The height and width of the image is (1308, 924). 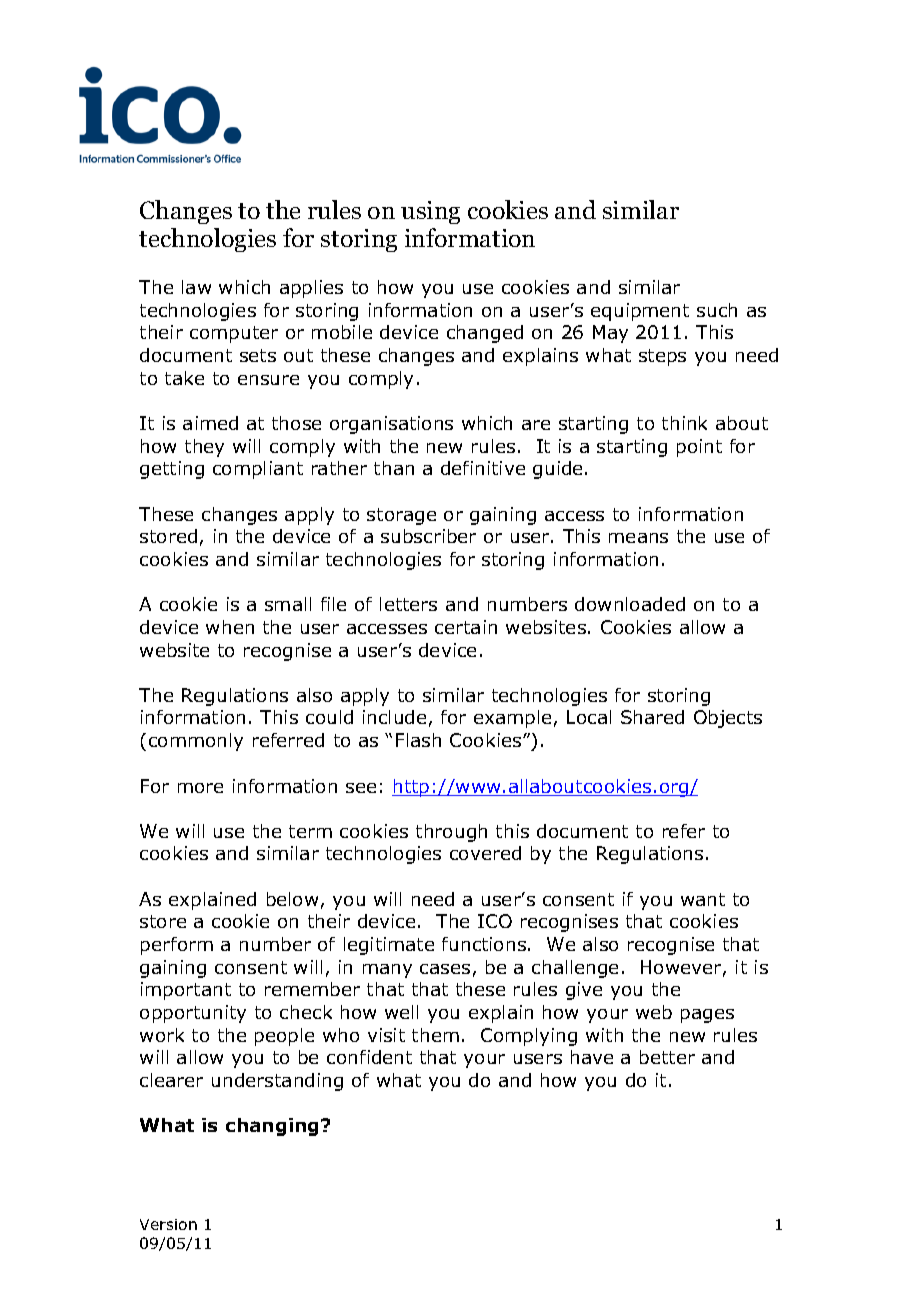 What do you see at coordinates (230, 627) in the image?
I see `when` at bounding box center [230, 627].
